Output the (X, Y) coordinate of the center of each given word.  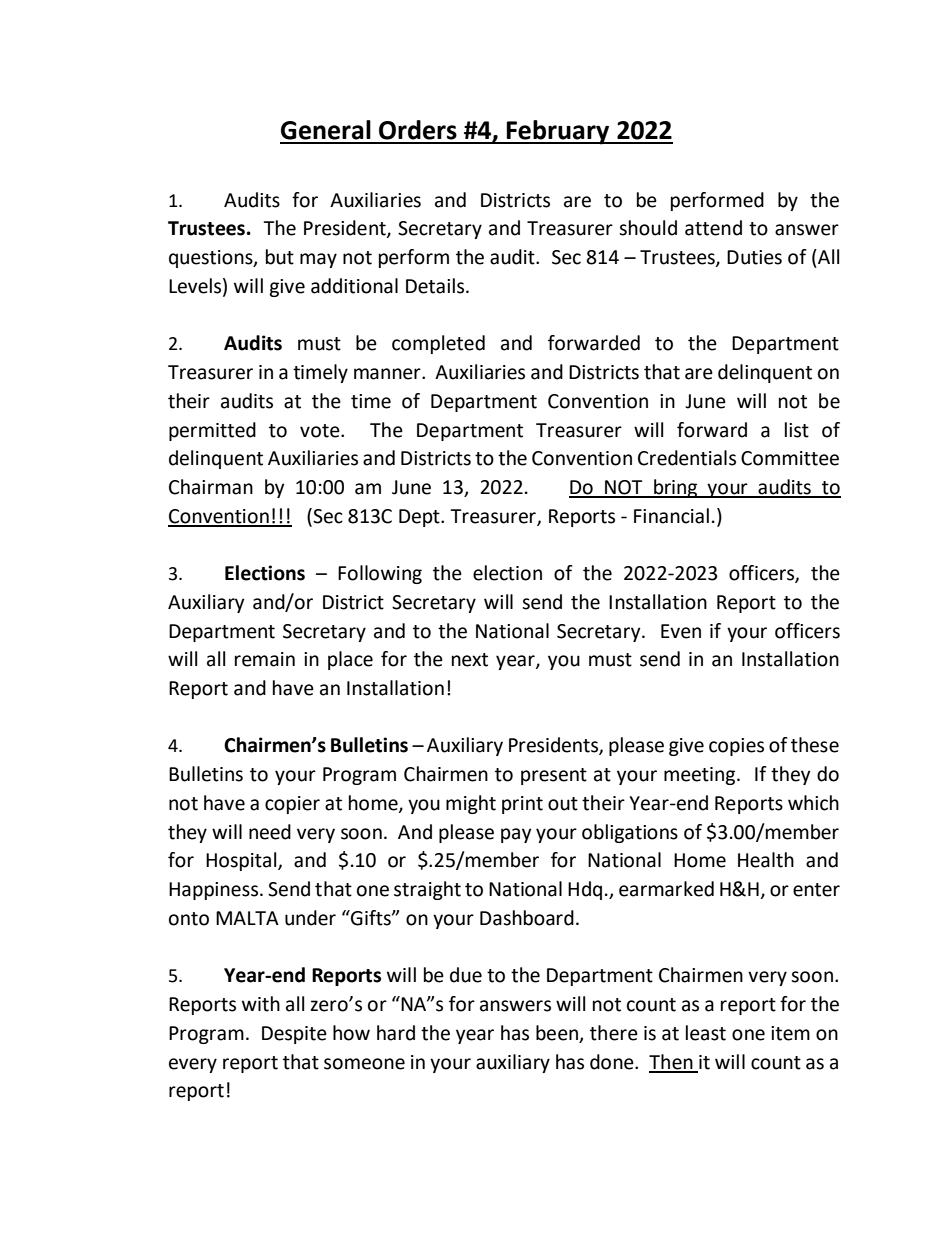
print (522, 805)
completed (438, 344)
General (326, 130)
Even (681, 631)
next (470, 660)
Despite (294, 1035)
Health (766, 860)
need (270, 832)
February (558, 132)
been (557, 1033)
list (797, 430)
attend (713, 228)
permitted (212, 431)
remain (265, 659)
